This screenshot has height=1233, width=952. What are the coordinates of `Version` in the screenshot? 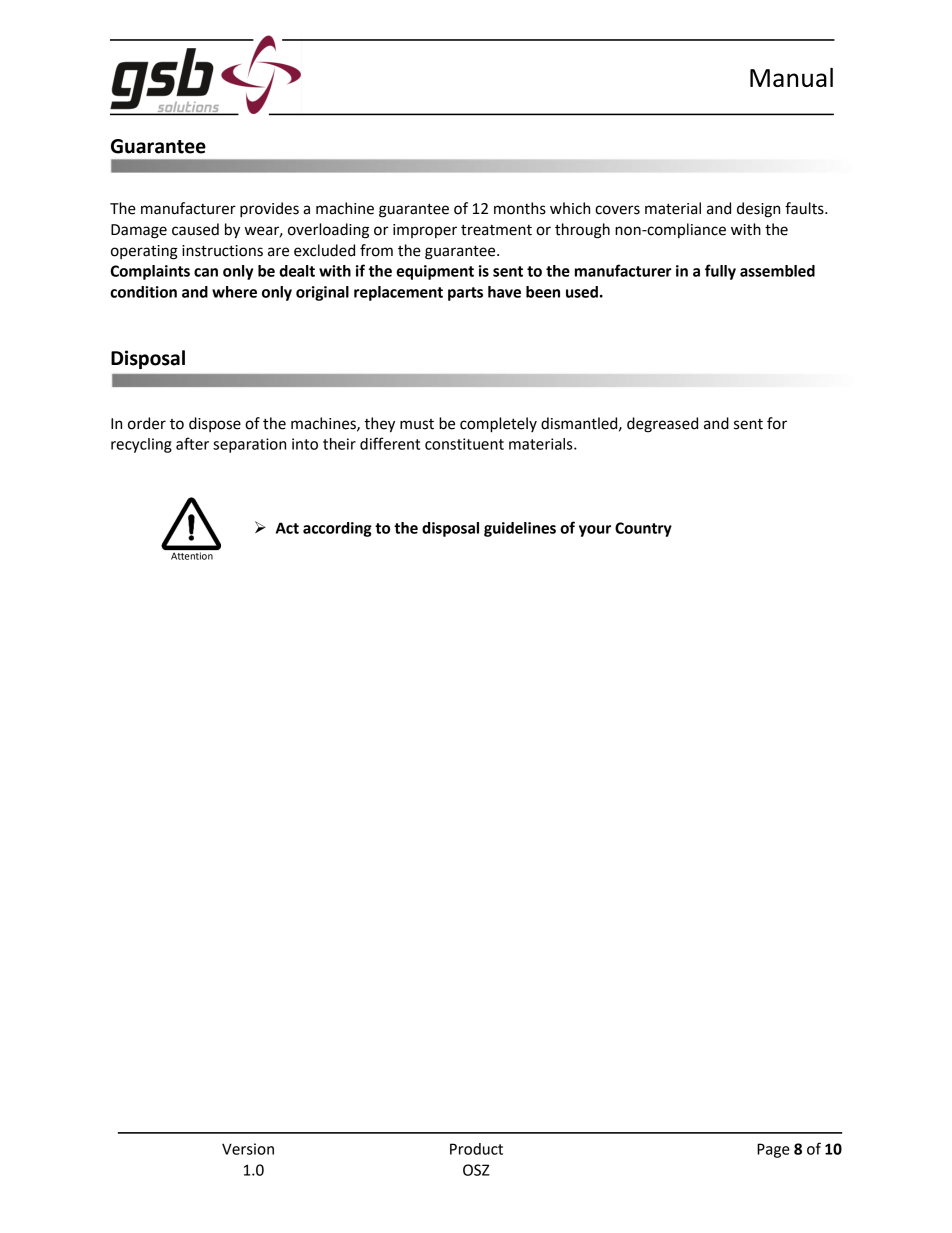 It's located at (248, 1149).
